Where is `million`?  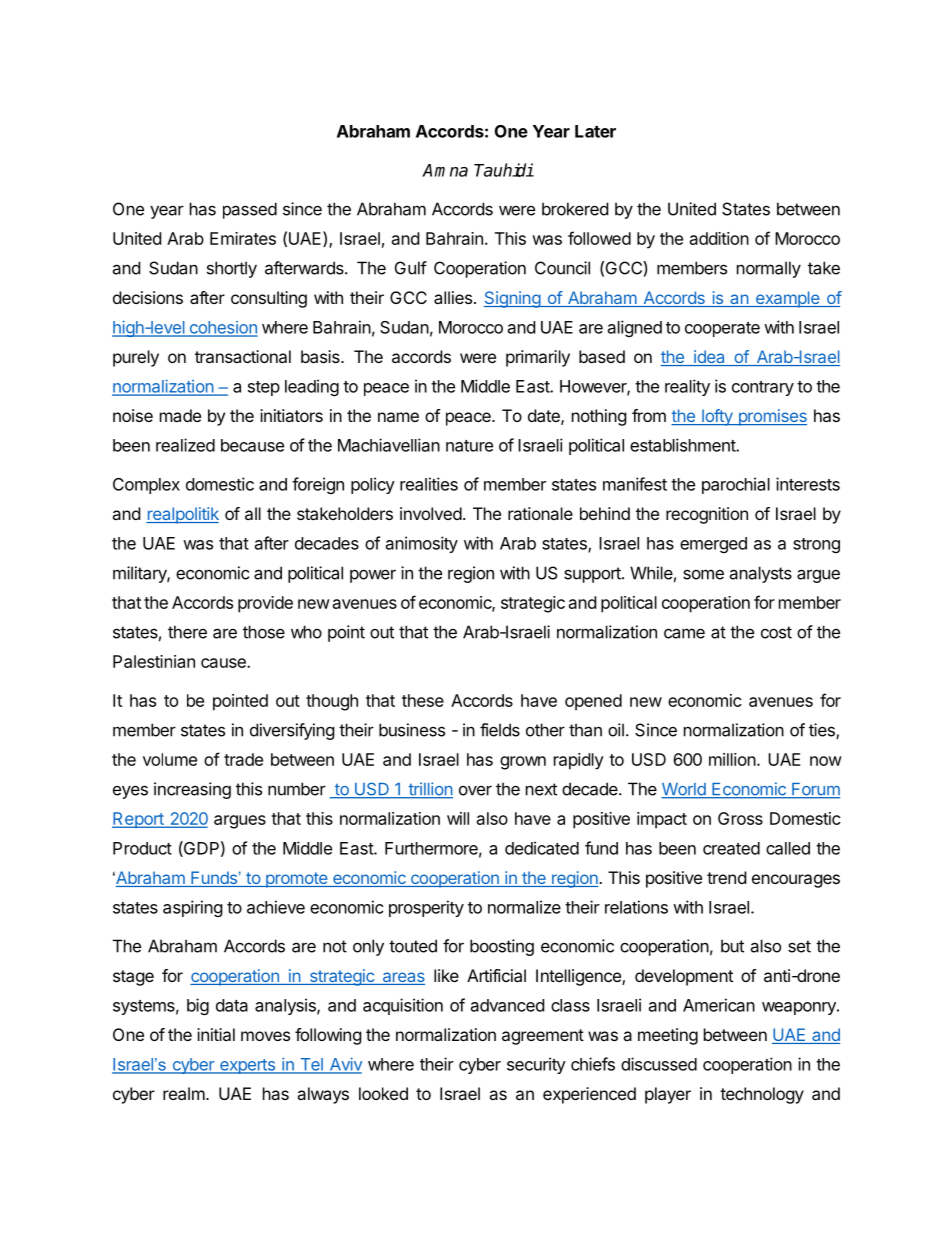 million is located at coordinates (732, 759).
